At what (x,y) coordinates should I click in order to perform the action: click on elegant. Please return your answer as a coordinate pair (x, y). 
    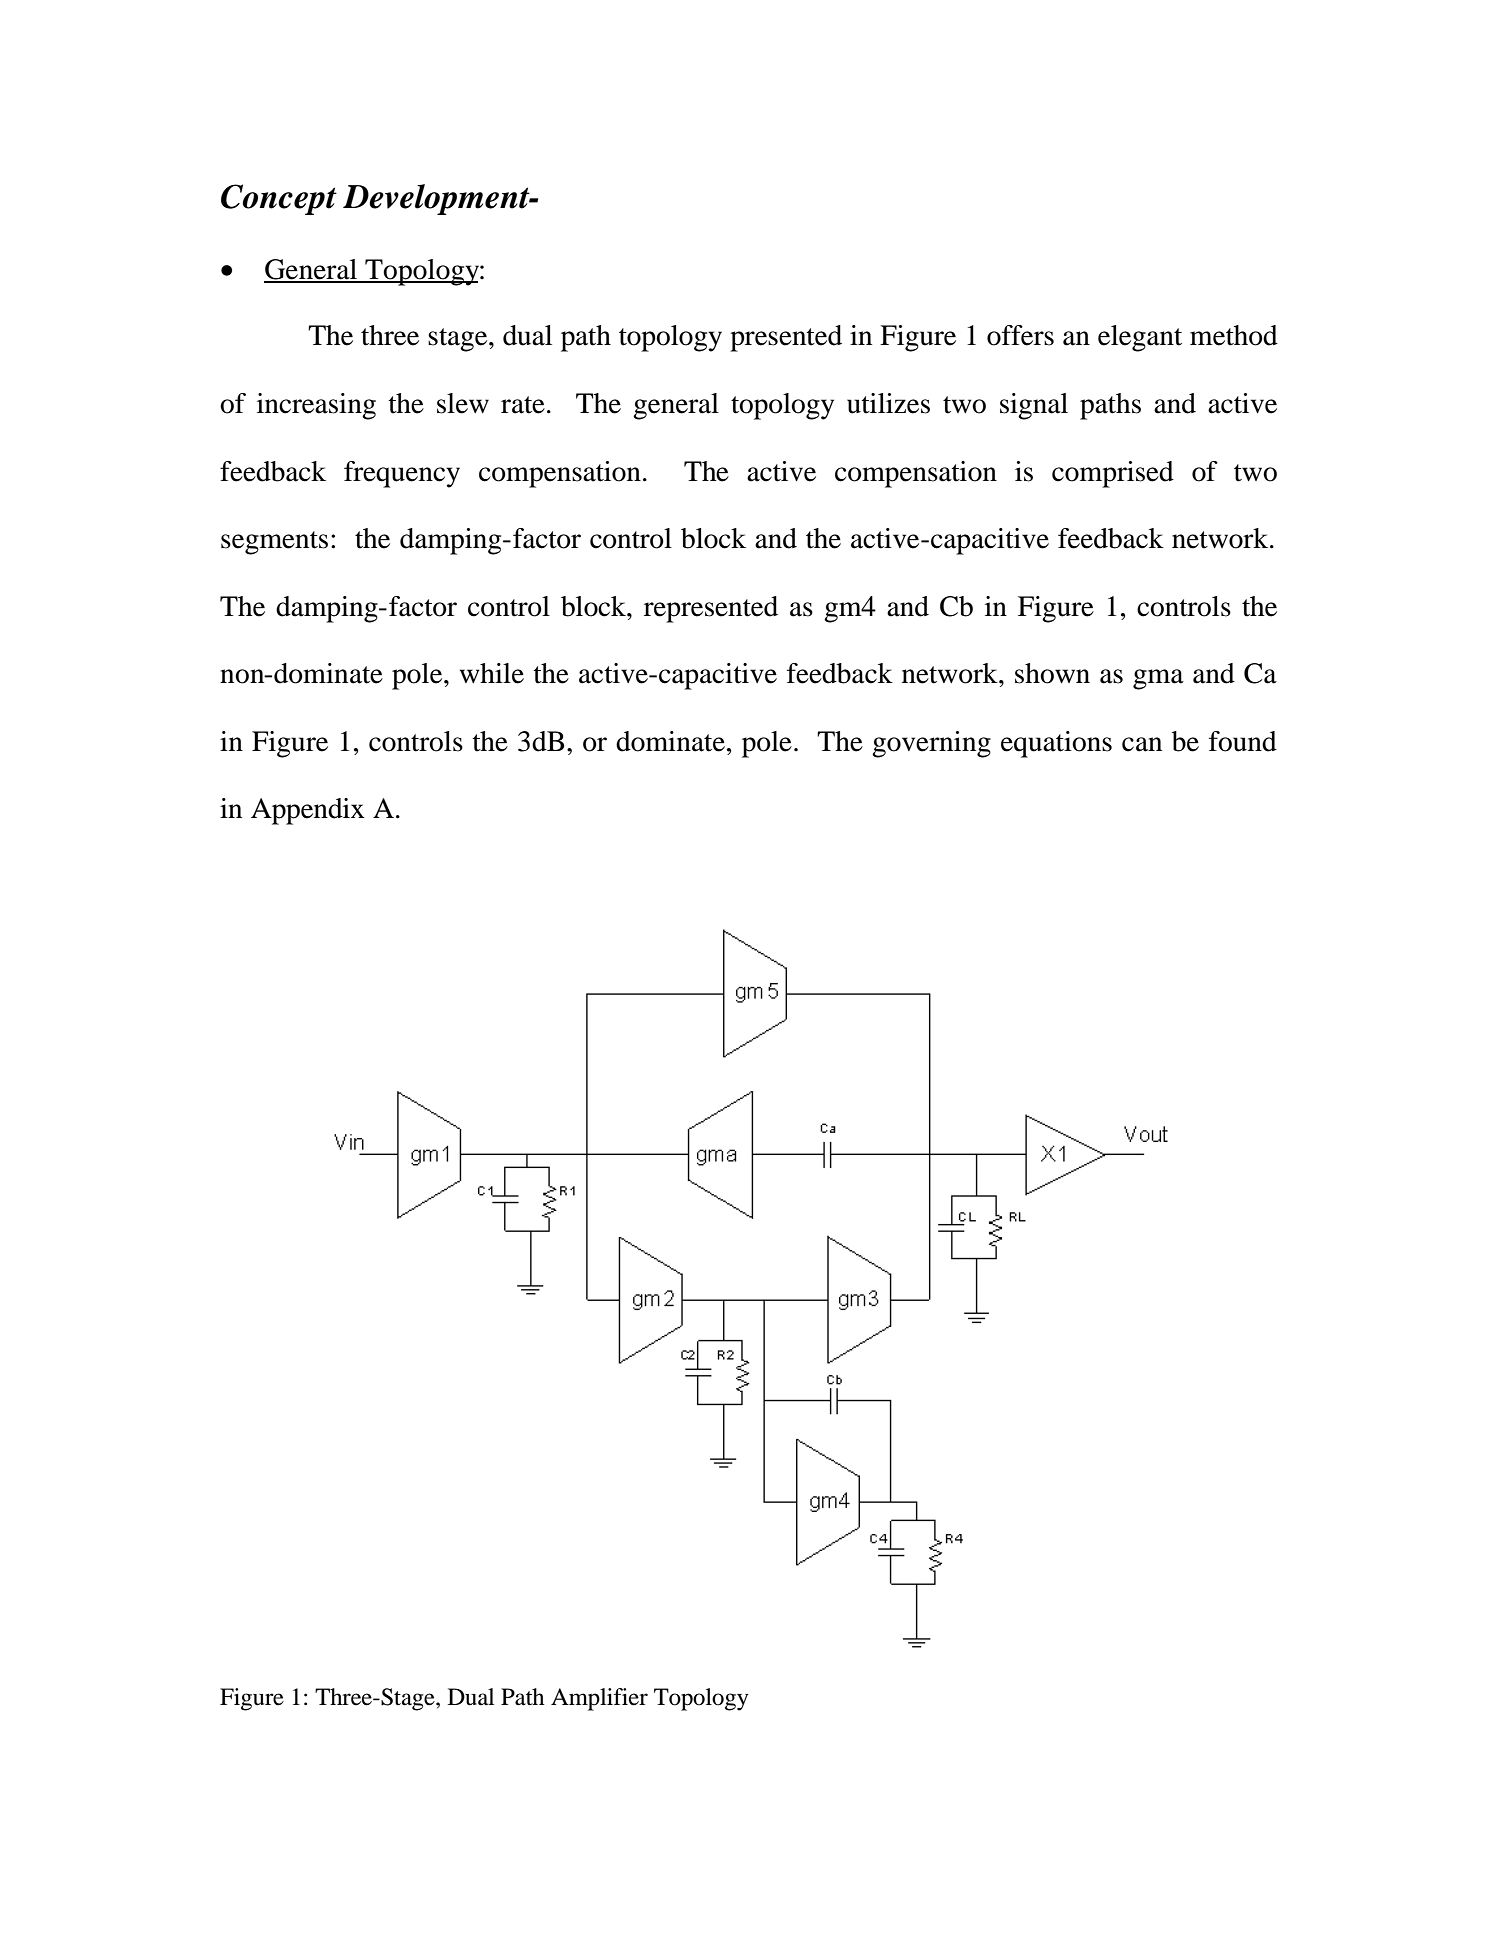
    Looking at the image, I should click on (1140, 338).
